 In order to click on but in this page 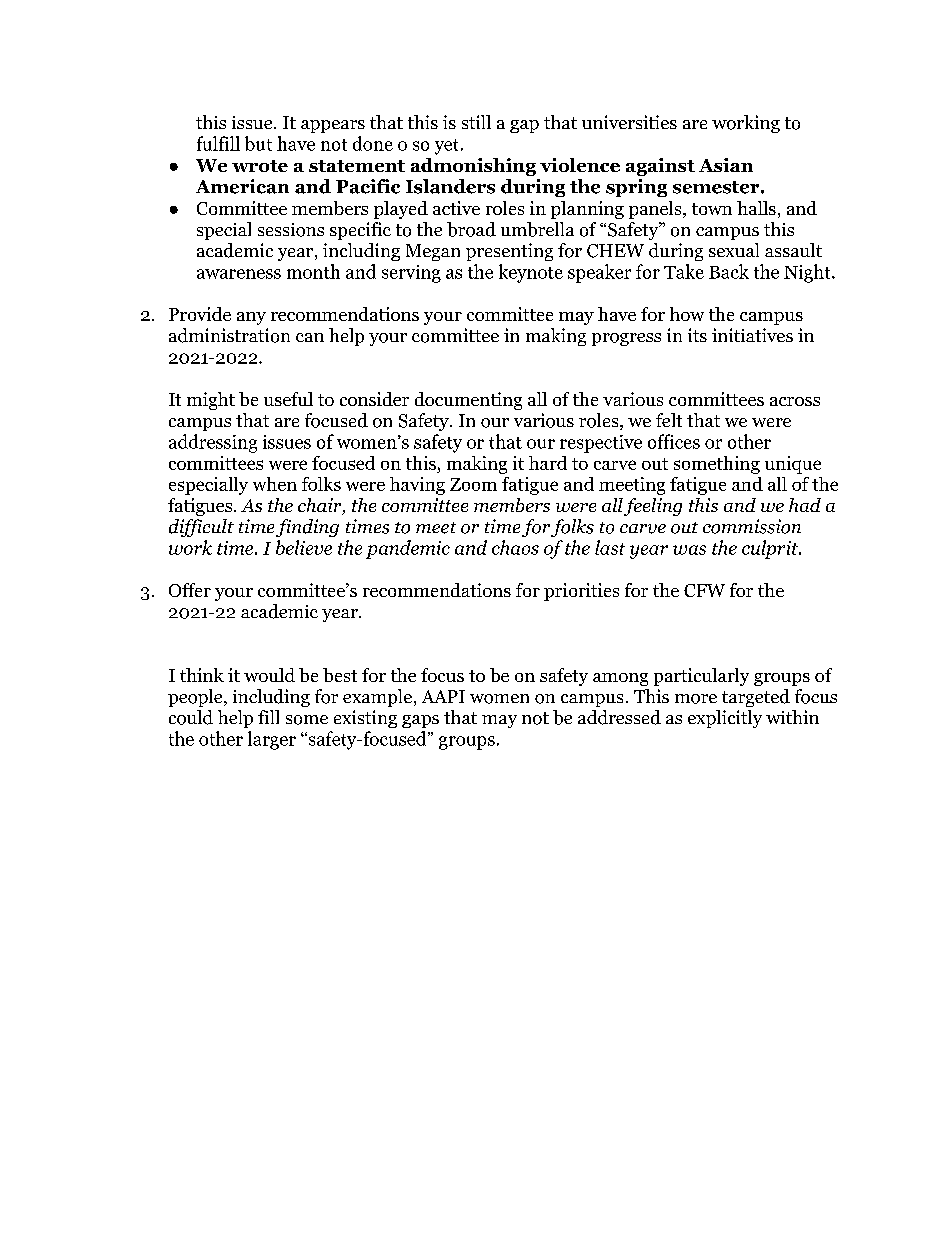, I will do `click(258, 143)`.
